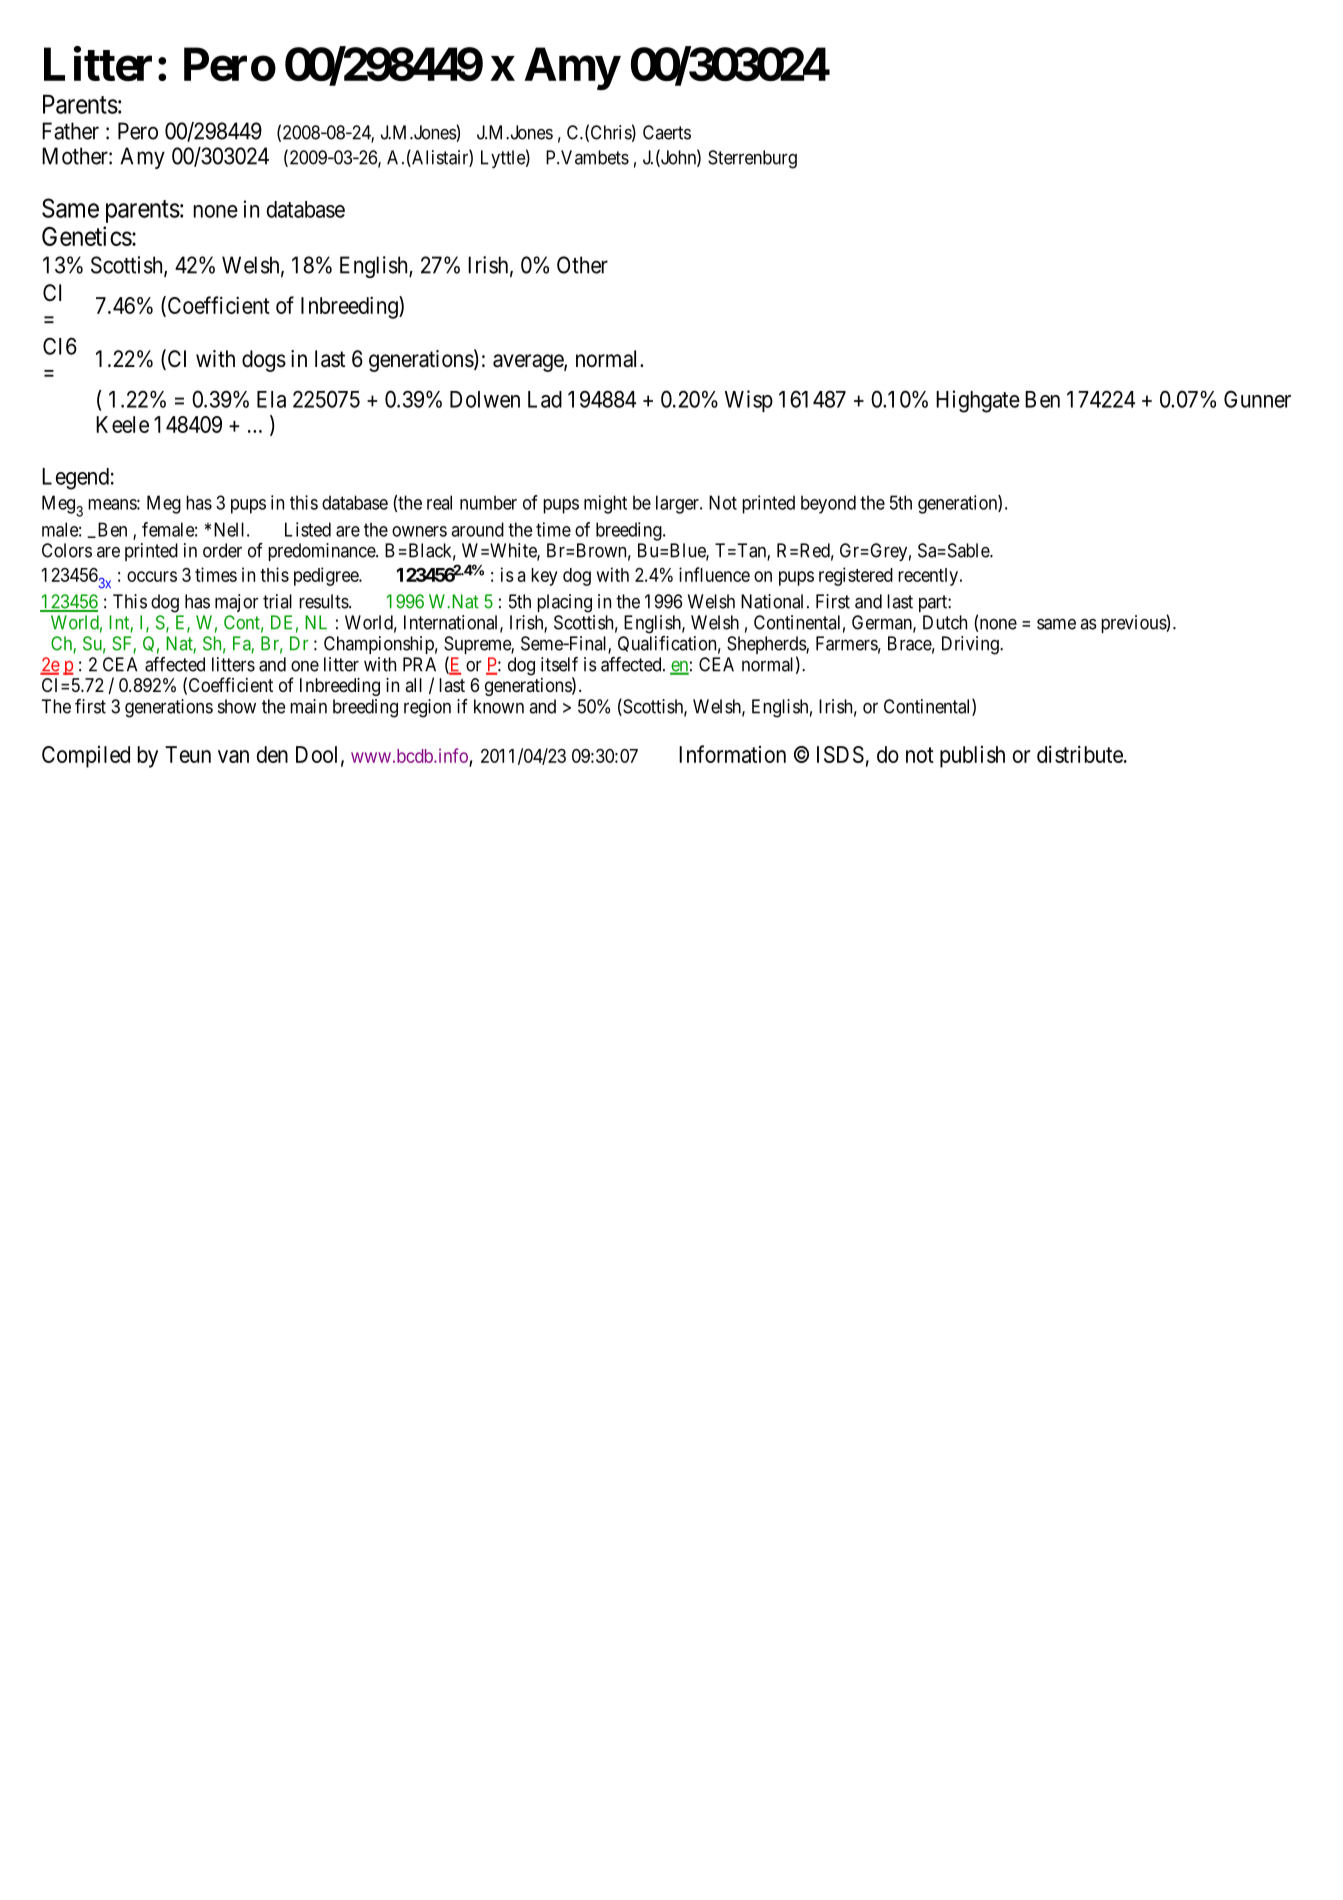  What do you see at coordinates (122, 424) in the image?
I see `Keele` at bounding box center [122, 424].
